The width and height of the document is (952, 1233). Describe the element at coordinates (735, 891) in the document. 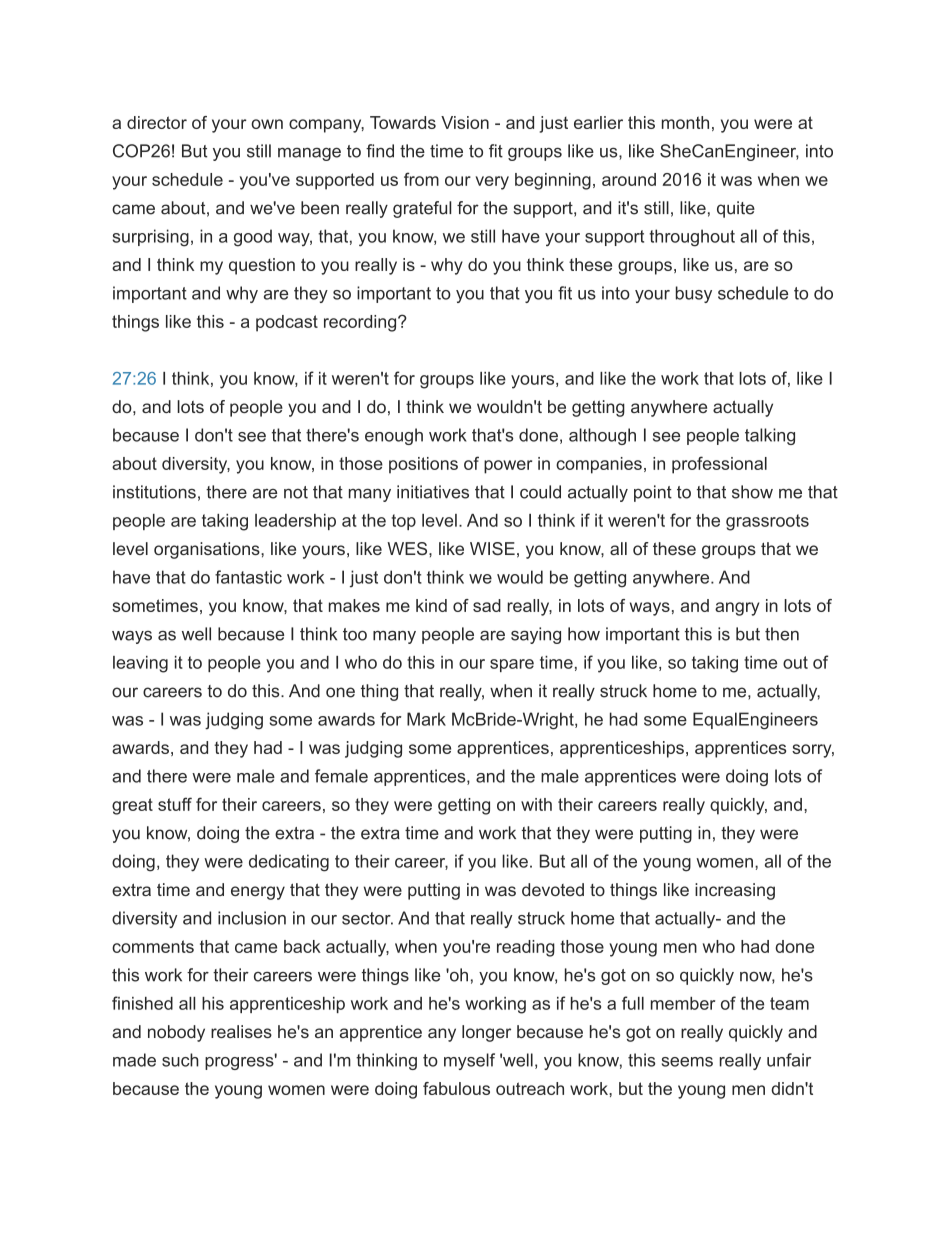

I see `increasing` at that location.
